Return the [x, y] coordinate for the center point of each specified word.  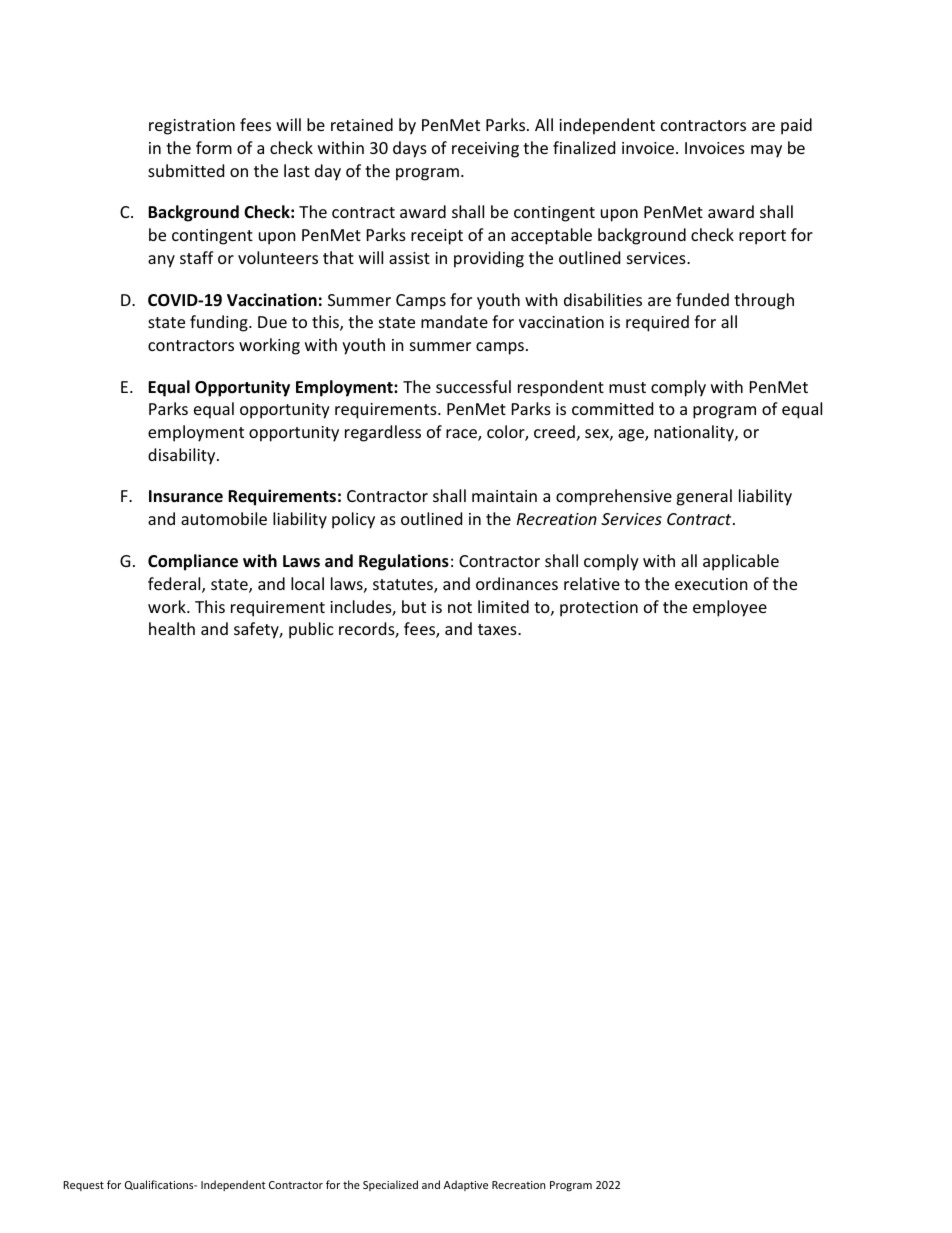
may [766, 151]
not [460, 607]
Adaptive [466, 1185]
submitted [186, 170]
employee [730, 608]
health [172, 628]
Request [83, 1186]
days [410, 149]
